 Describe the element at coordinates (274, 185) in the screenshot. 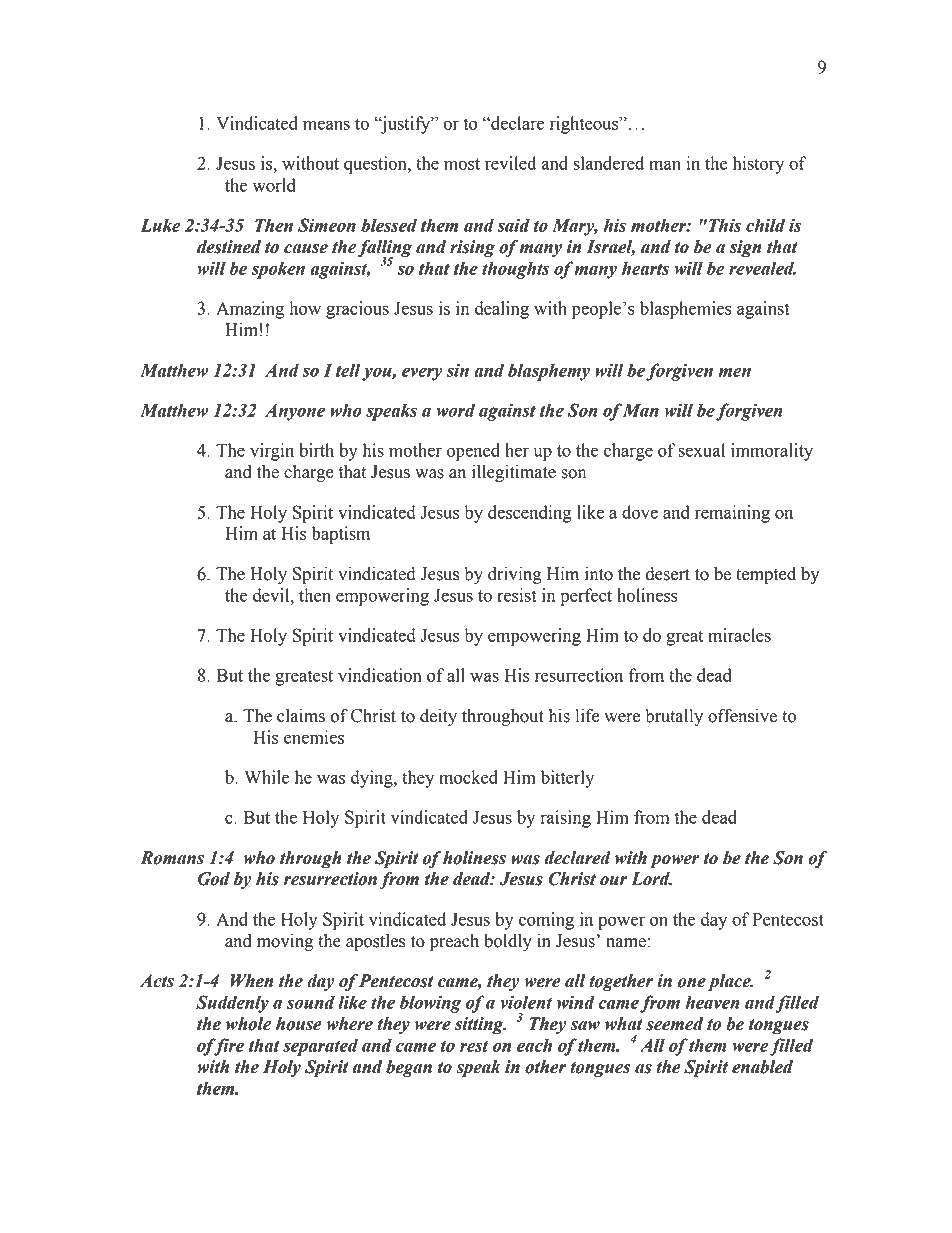

I see `world` at that location.
